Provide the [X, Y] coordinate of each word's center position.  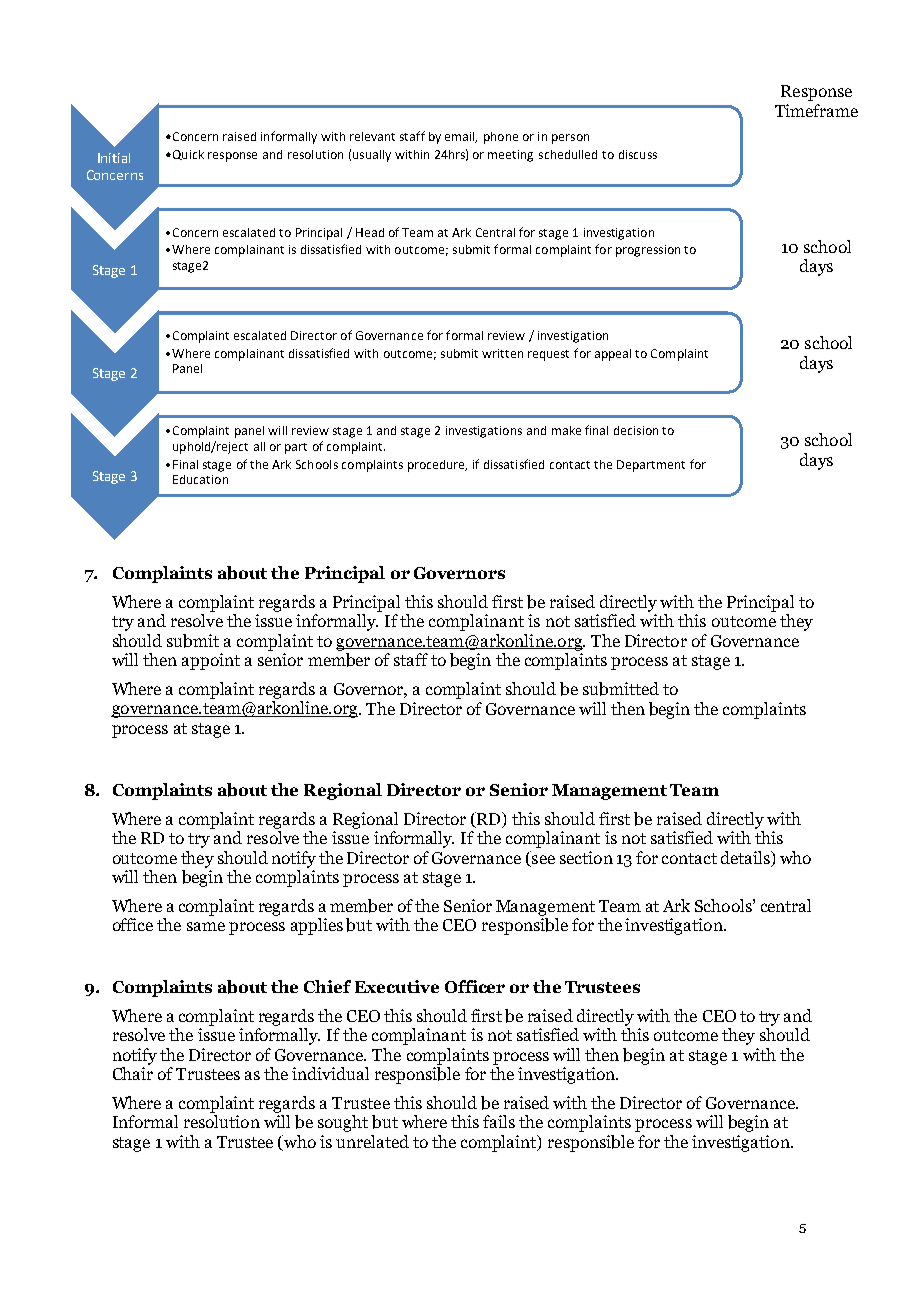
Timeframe [816, 110]
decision [636, 430]
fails [499, 1121]
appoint [211, 661]
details [746, 857]
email [461, 137]
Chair [133, 1073]
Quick [187, 155]
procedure [437, 466]
